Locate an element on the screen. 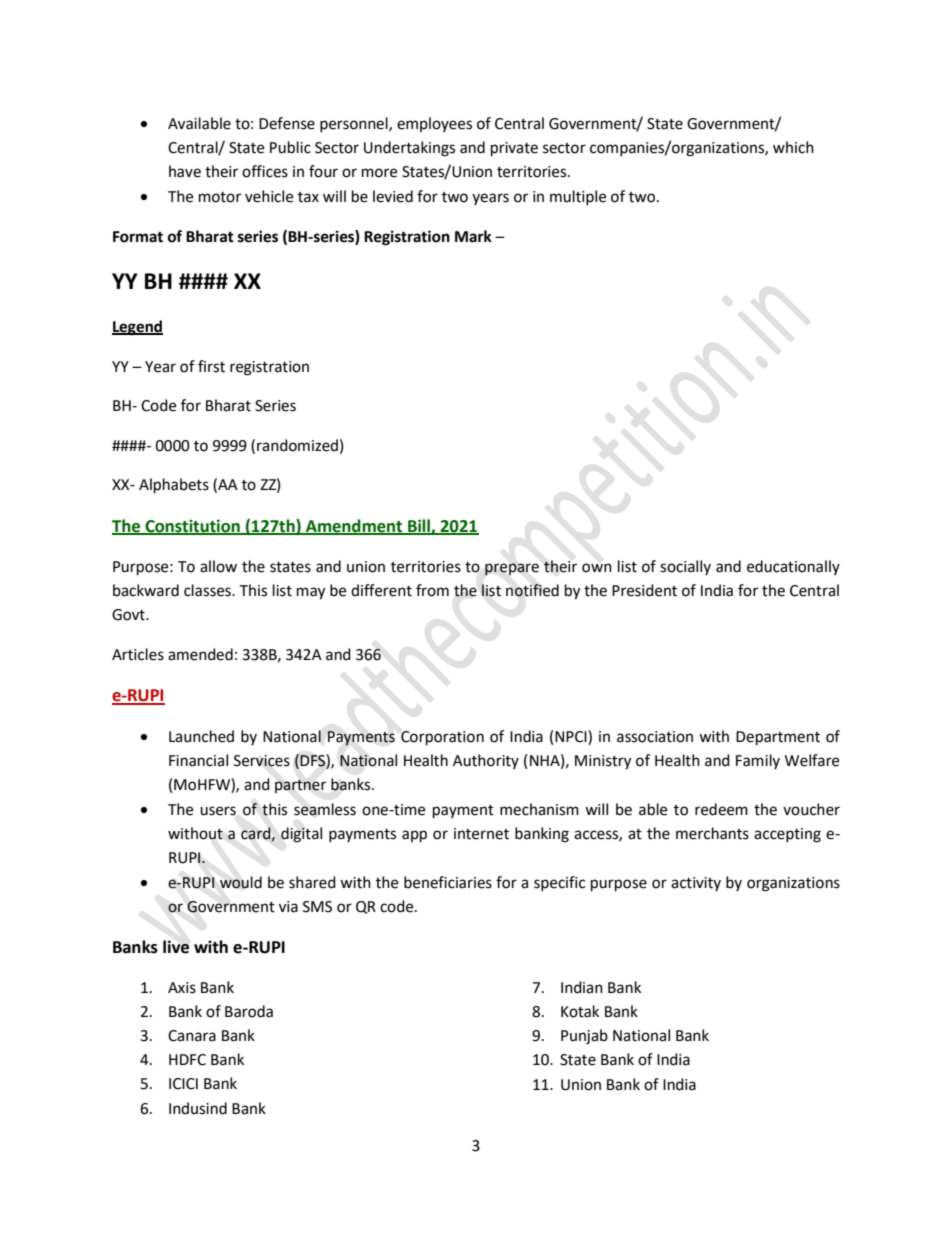 Image resolution: width=952 pixels, height=1233 pixels. socially is located at coordinates (685, 567).
